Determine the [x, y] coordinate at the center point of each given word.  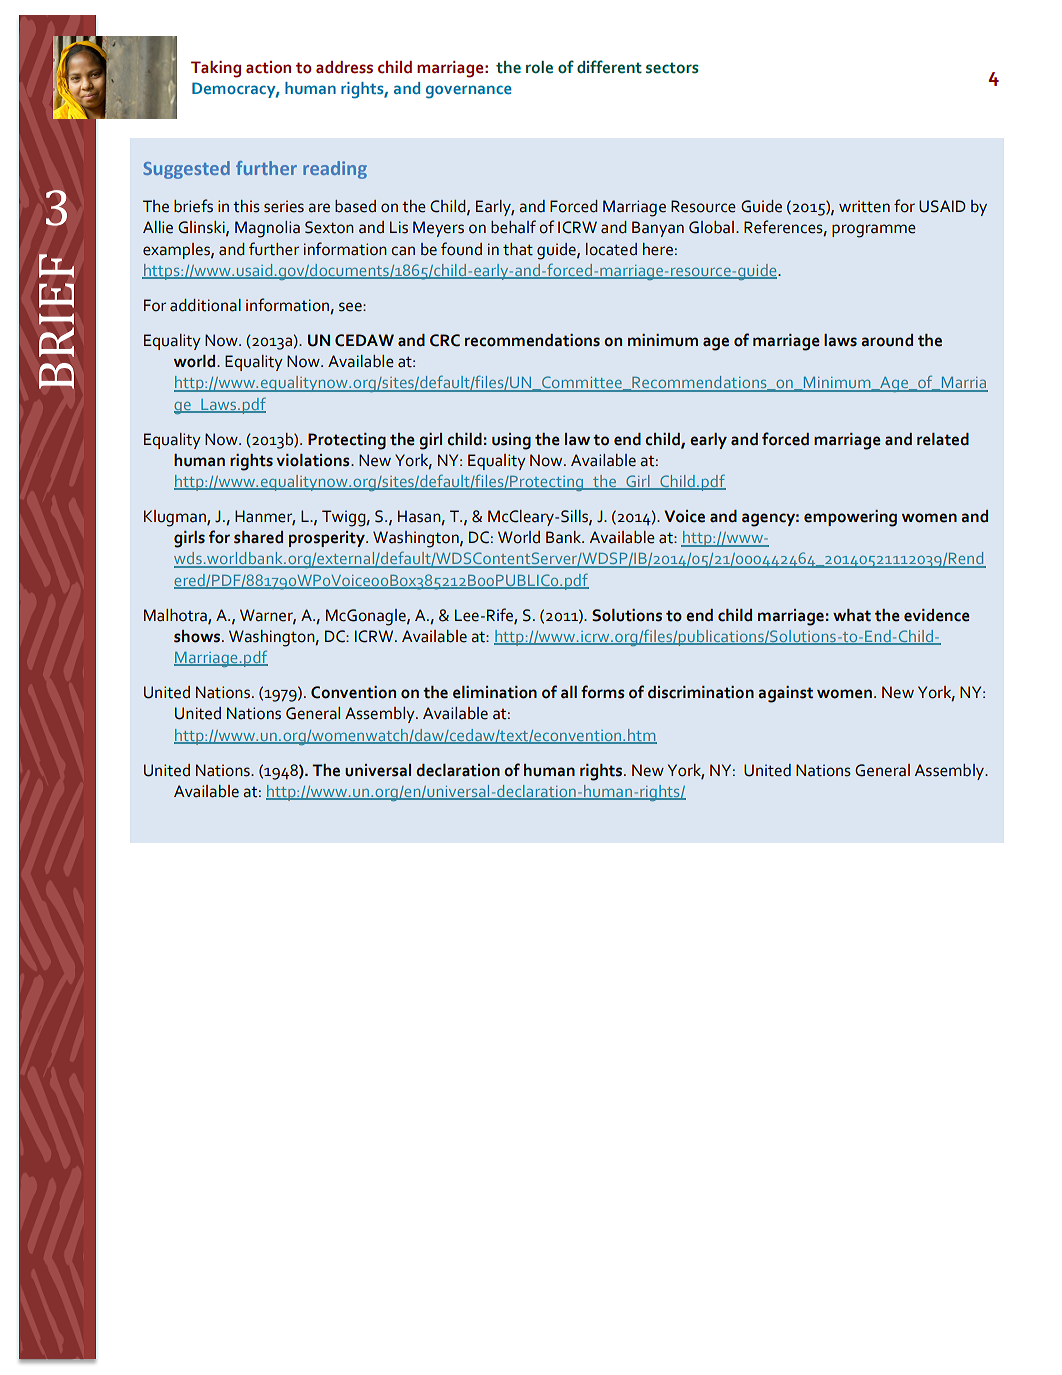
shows [198, 636]
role [539, 67]
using [511, 441]
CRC [445, 340]
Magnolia [267, 229]
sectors [672, 68]
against [785, 694]
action [268, 67]
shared [258, 537]
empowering [850, 518]
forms [603, 692]
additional [205, 305]
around [887, 340]
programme [874, 231]
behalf [513, 227]
